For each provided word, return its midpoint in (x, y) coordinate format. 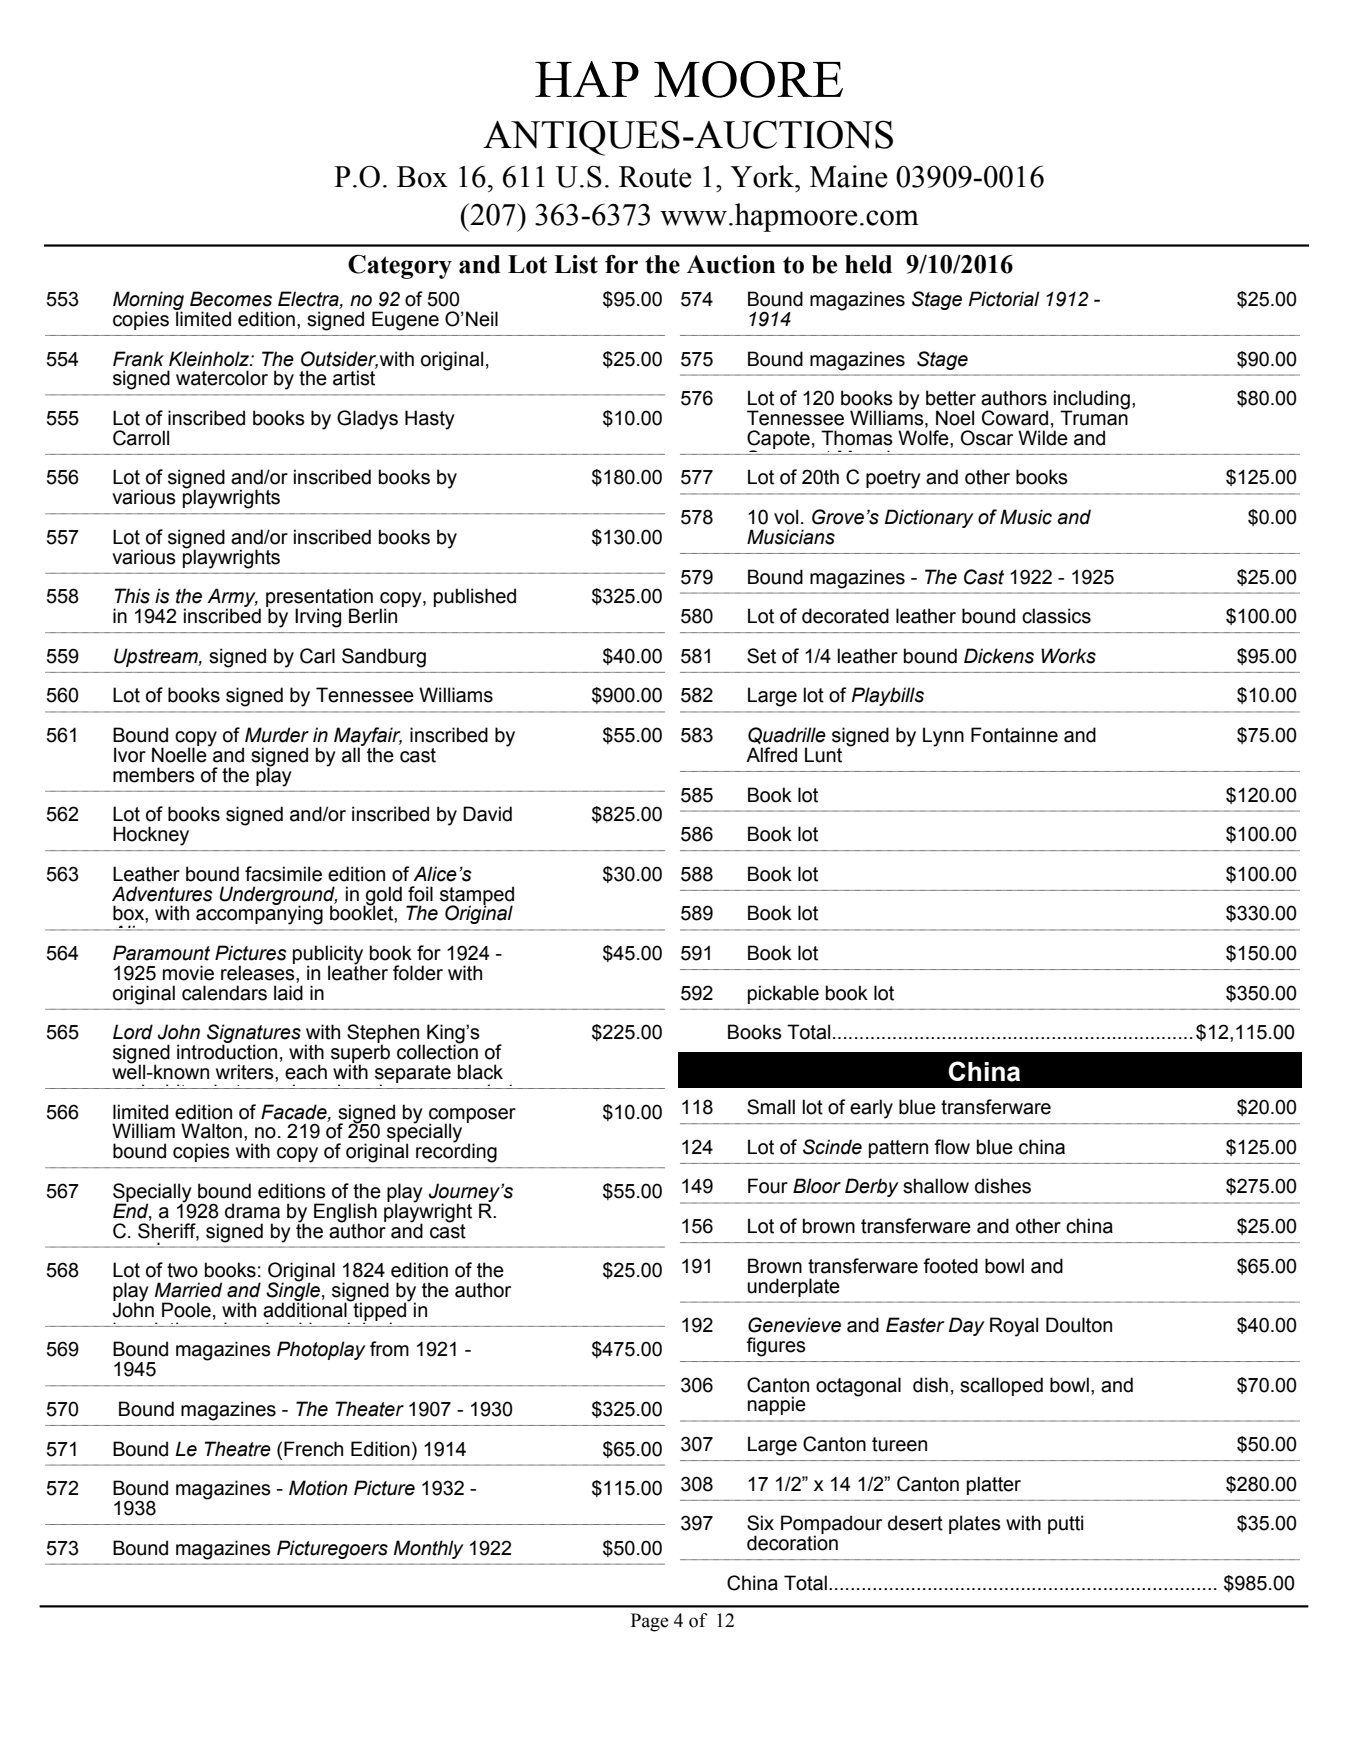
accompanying (259, 914)
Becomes (231, 299)
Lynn (943, 737)
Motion (318, 1488)
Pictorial (1004, 299)
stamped (477, 896)
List (576, 264)
